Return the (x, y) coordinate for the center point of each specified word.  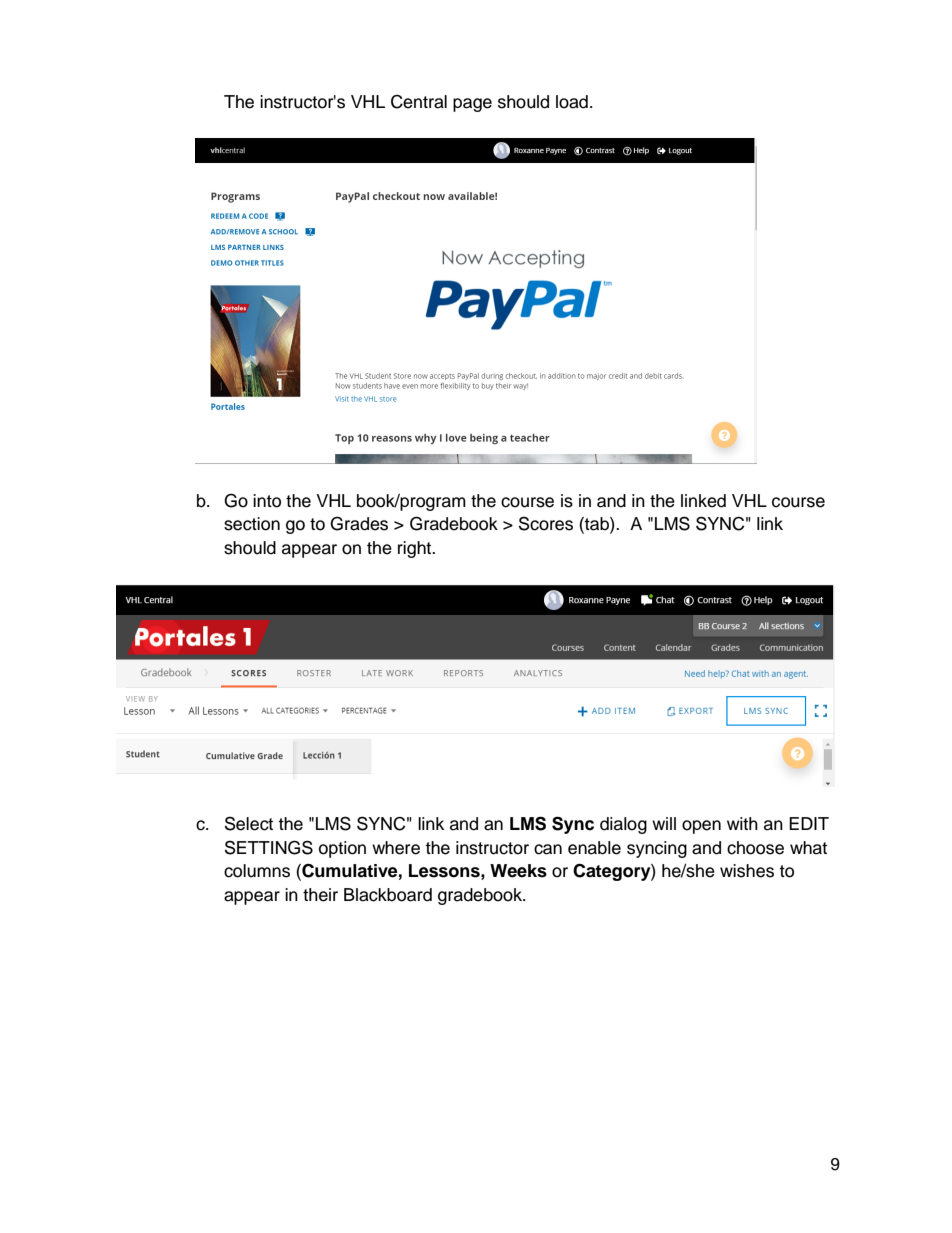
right (416, 549)
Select (249, 823)
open (701, 827)
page (472, 105)
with (742, 823)
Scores (546, 523)
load (572, 102)
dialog (623, 825)
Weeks (518, 871)
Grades (359, 523)
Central (419, 102)
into (267, 501)
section (252, 524)
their (320, 895)
